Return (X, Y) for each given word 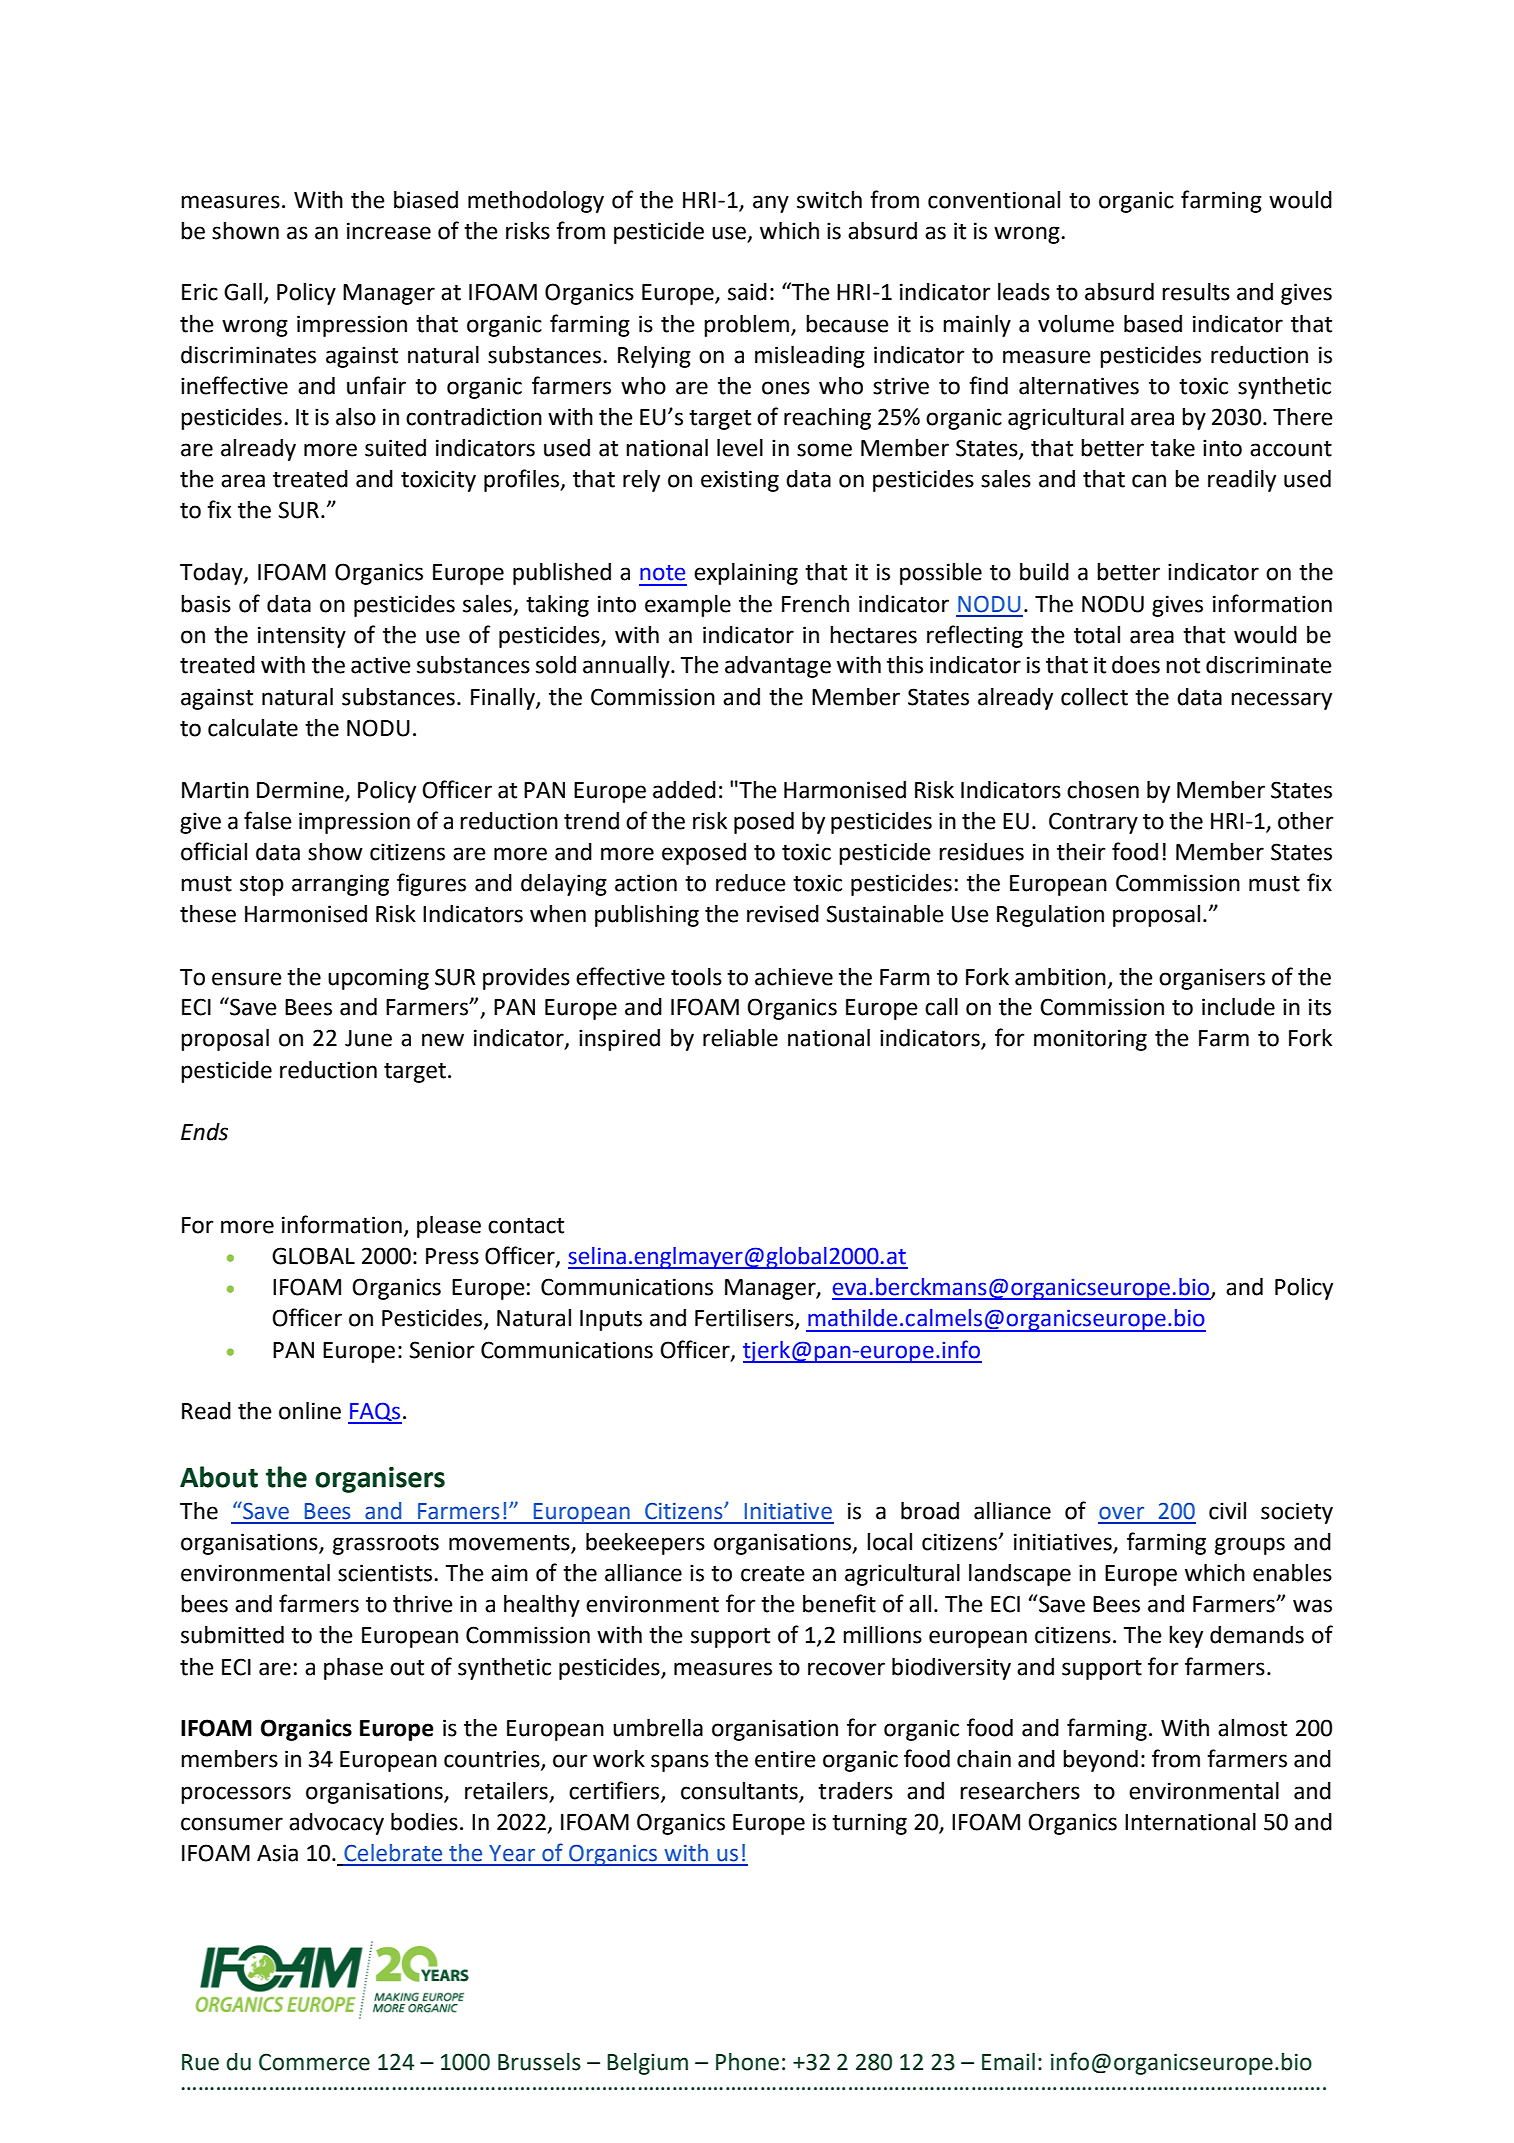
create (773, 1574)
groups (1250, 1546)
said (747, 292)
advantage (778, 667)
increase (389, 231)
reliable (740, 1038)
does (1136, 665)
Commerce (314, 2062)
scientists (385, 1573)
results (1196, 292)
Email (1008, 2062)
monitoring (1090, 1040)
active (381, 665)
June (368, 1038)
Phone (747, 2062)
